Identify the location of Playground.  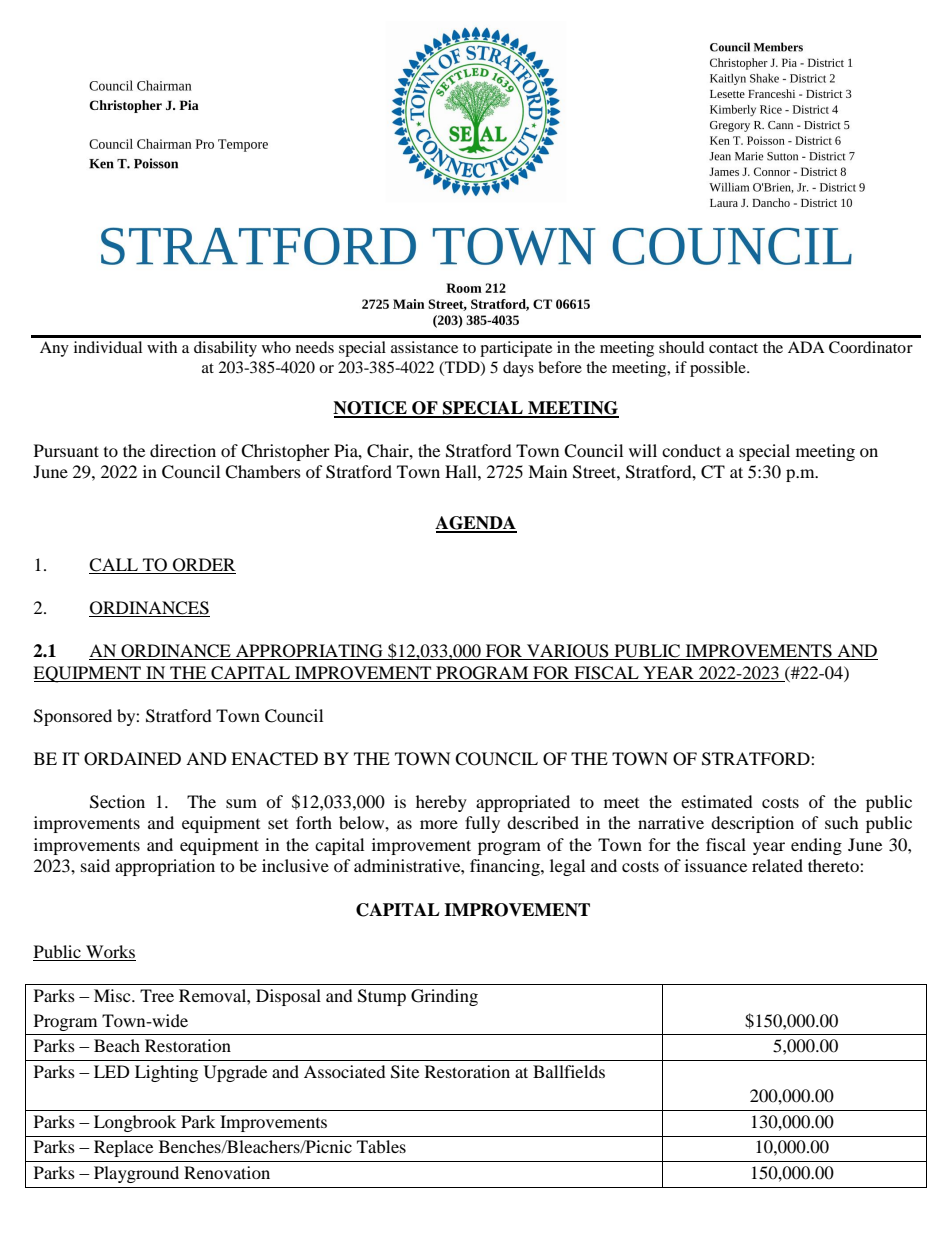
(136, 1174).
